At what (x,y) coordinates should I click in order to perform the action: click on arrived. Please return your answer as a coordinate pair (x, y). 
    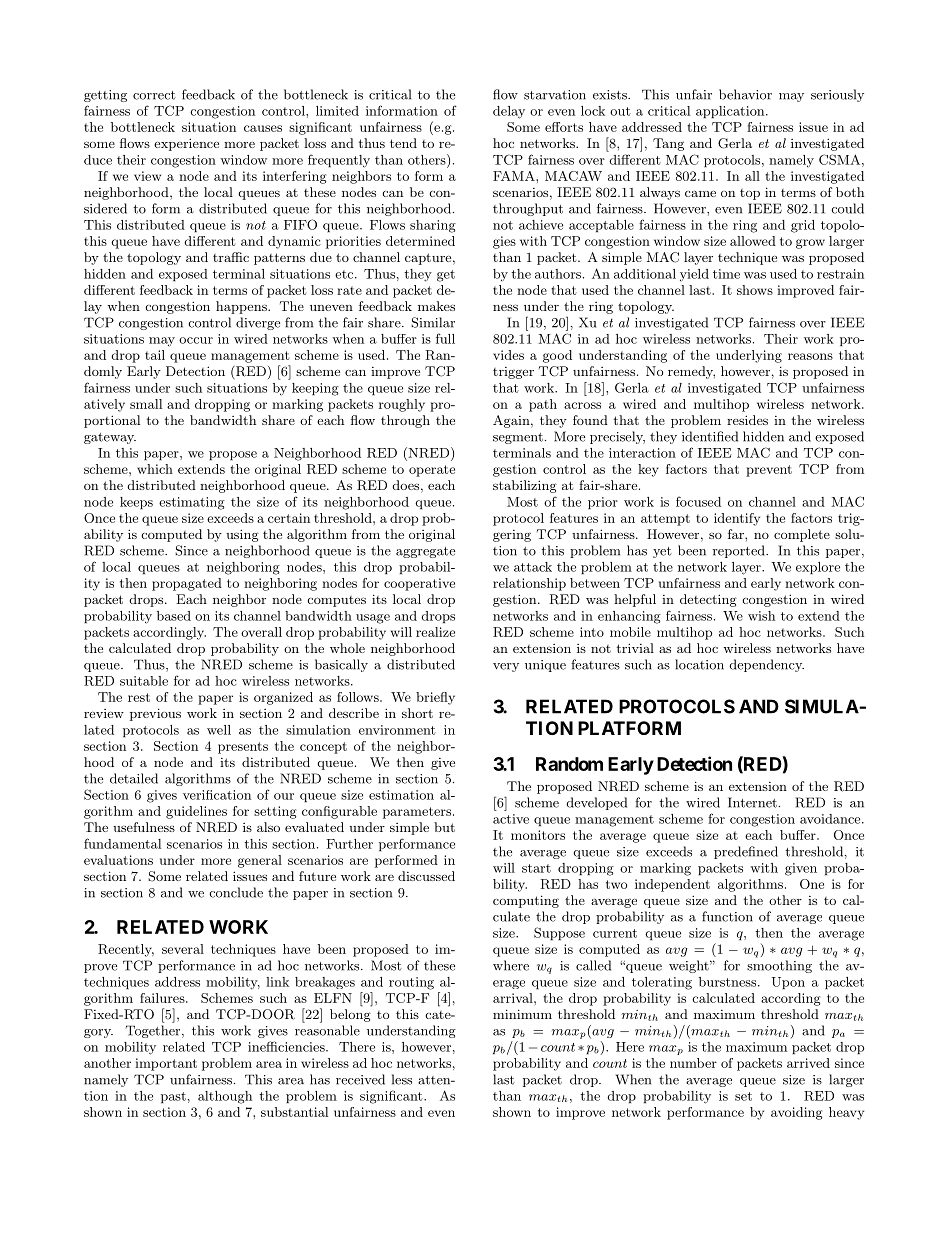
    Looking at the image, I should click on (808, 1063).
